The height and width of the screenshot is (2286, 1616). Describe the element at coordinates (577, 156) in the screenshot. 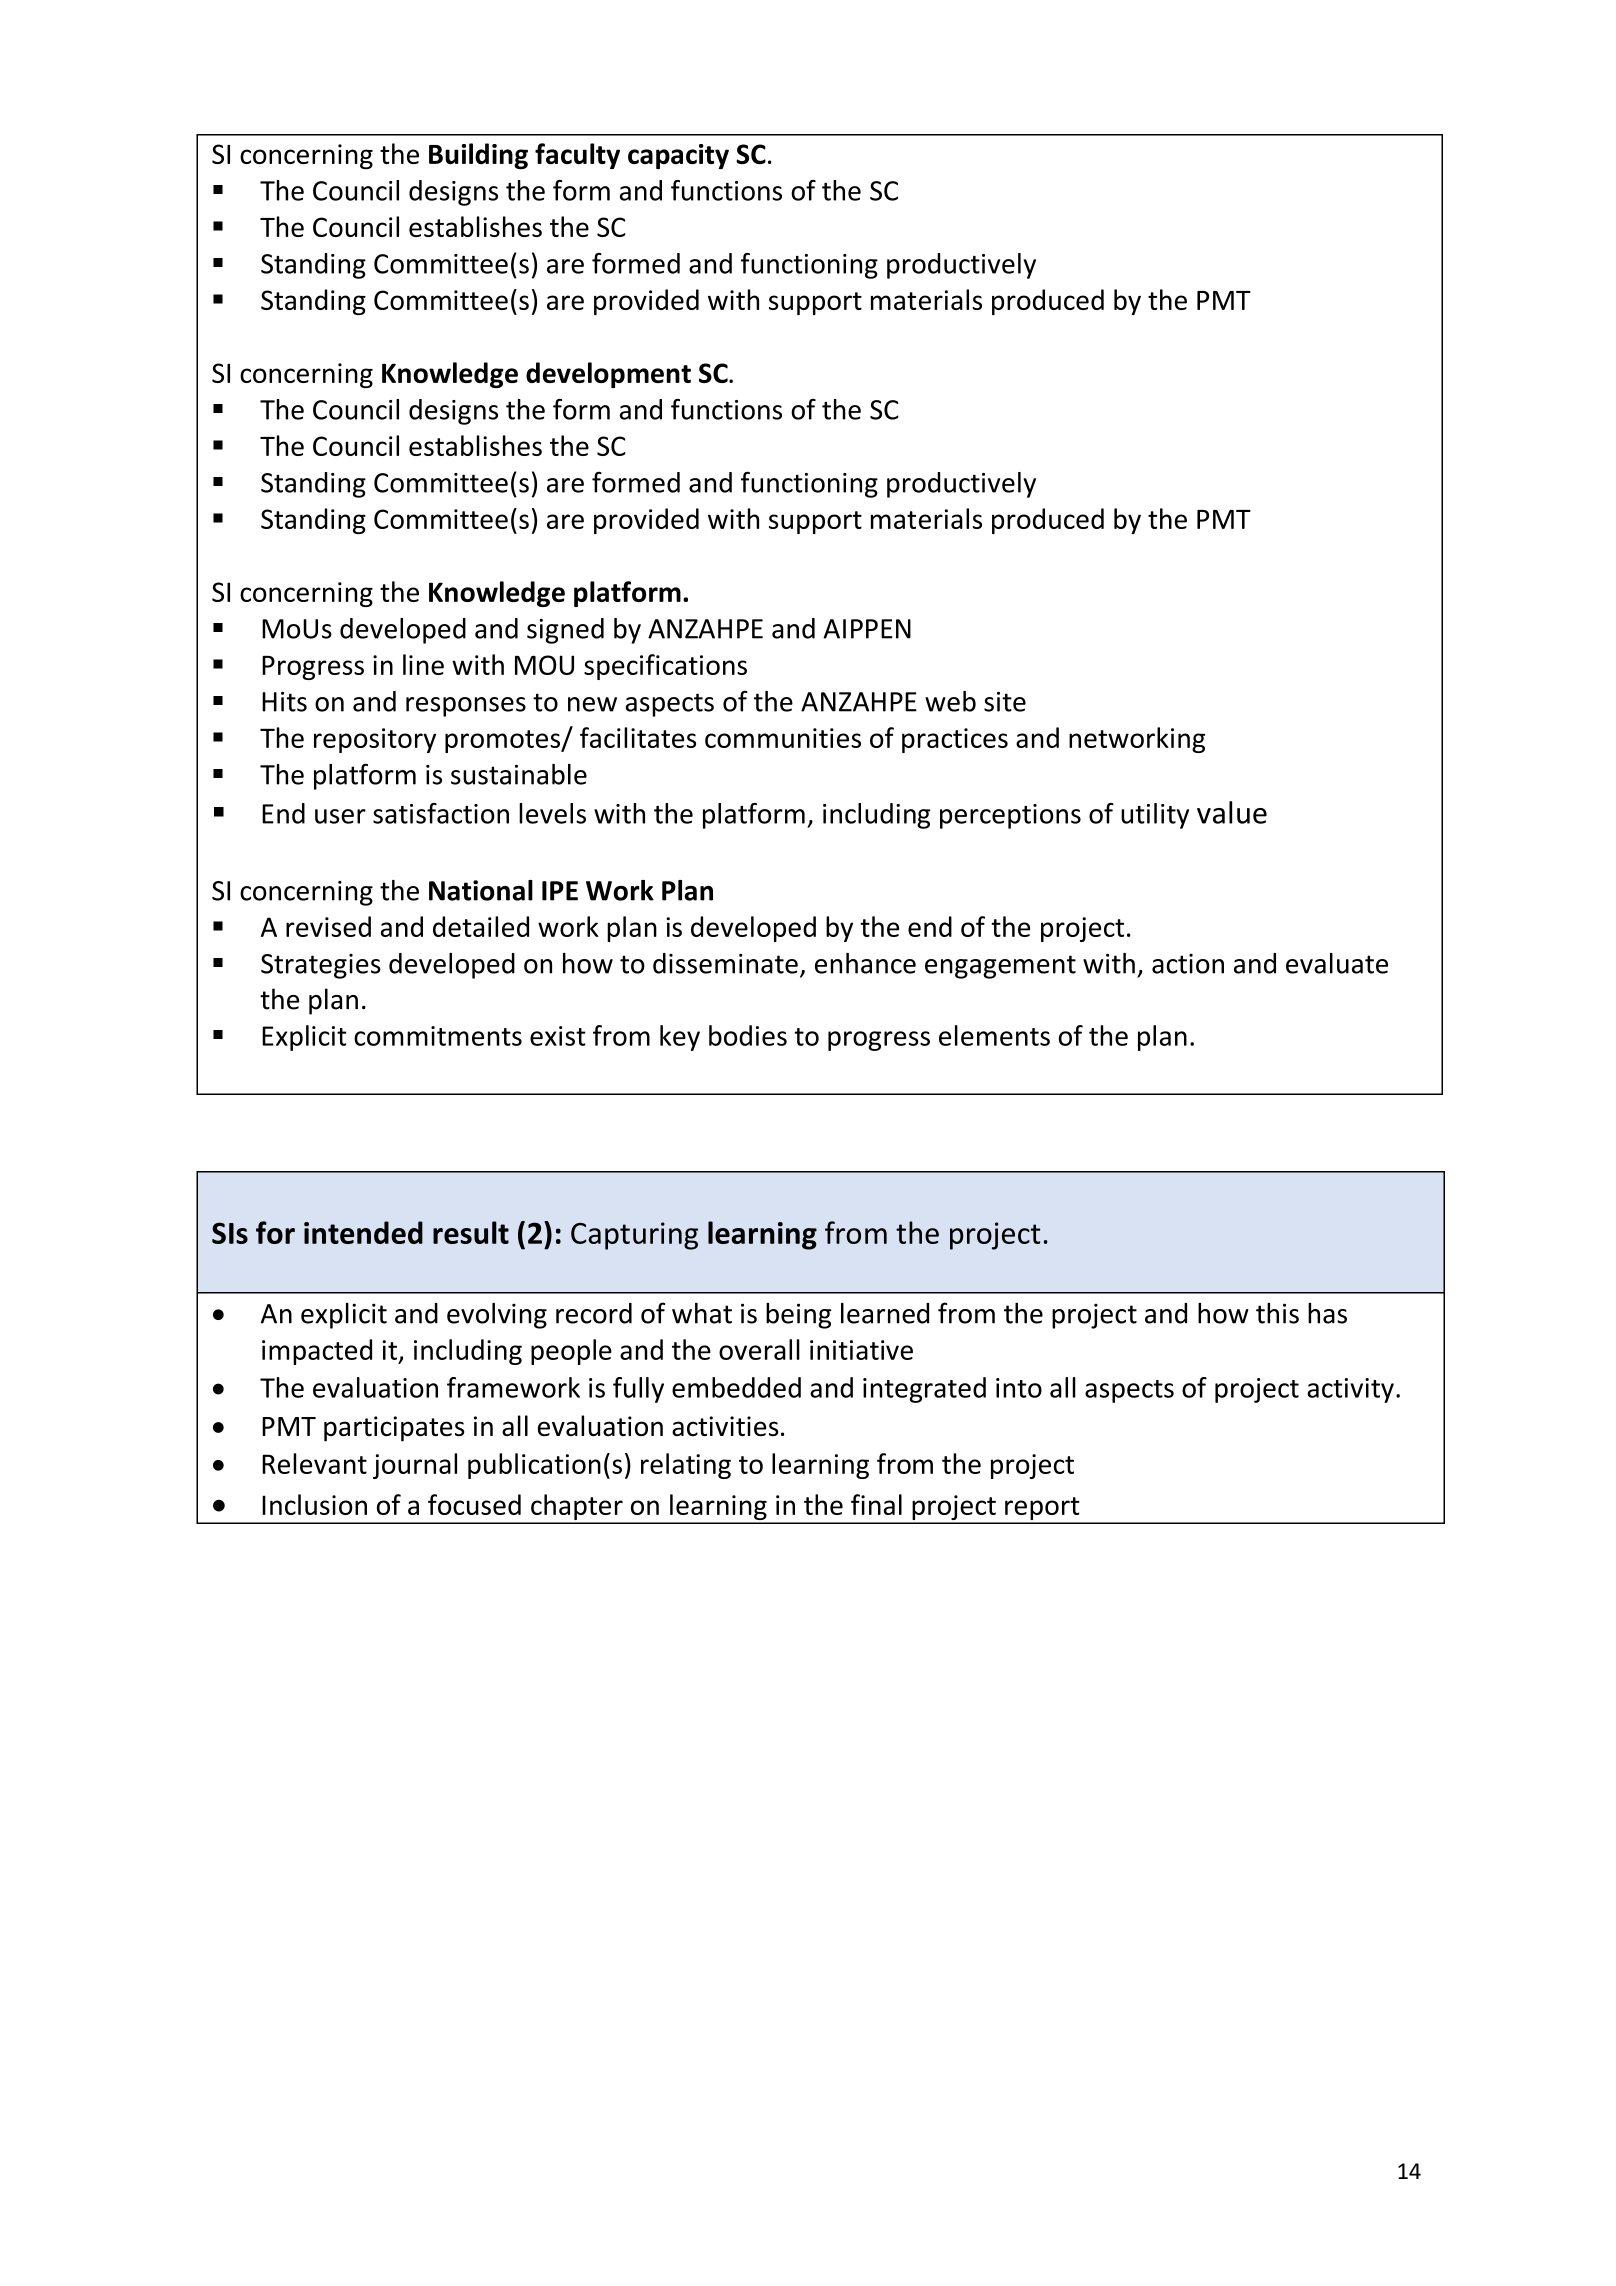

I see `faculty` at that location.
